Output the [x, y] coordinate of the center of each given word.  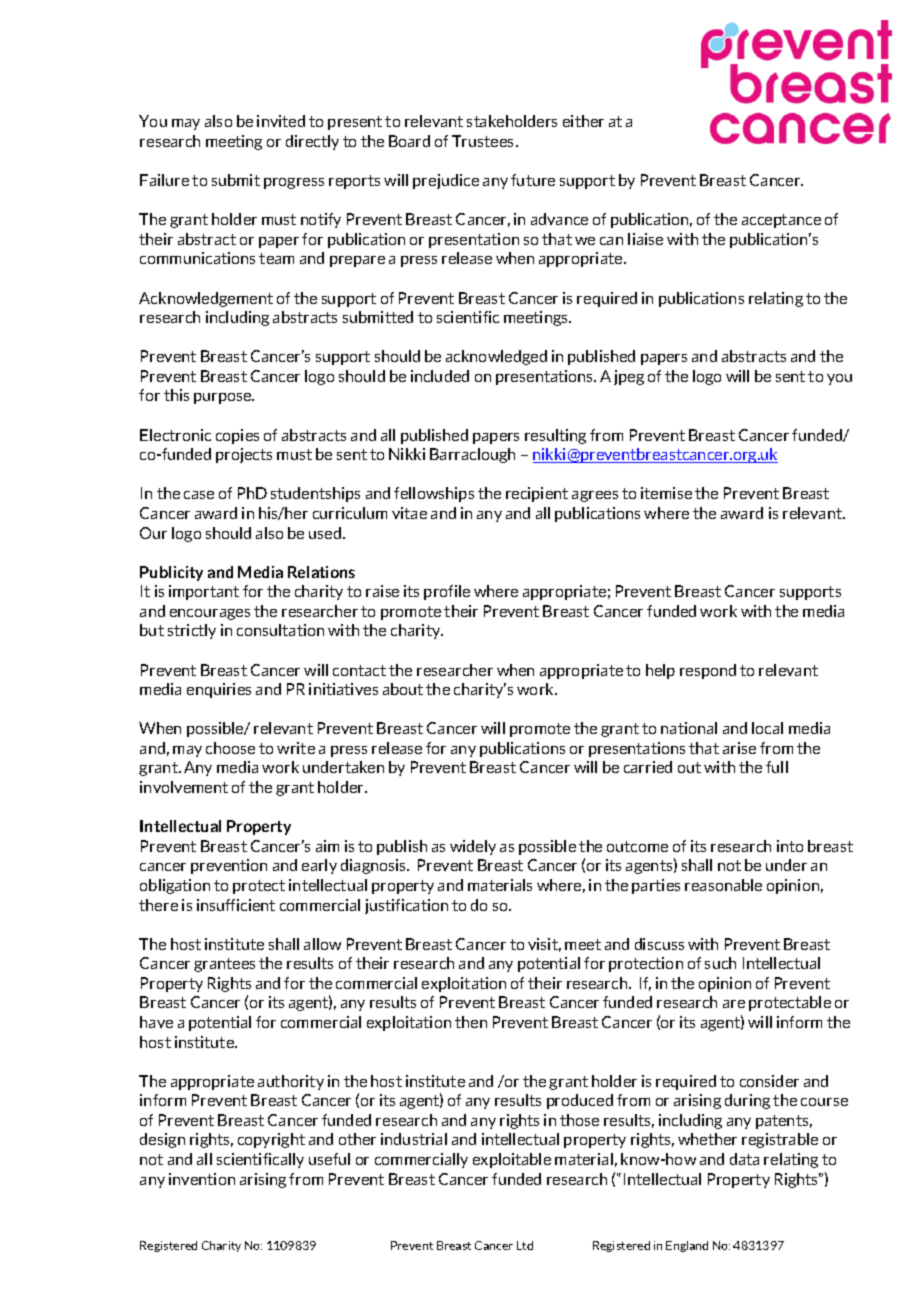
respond [708, 671]
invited [281, 121]
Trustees [484, 141]
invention [202, 1179]
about [403, 689]
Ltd [525, 1245]
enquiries [219, 690]
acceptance [781, 221]
